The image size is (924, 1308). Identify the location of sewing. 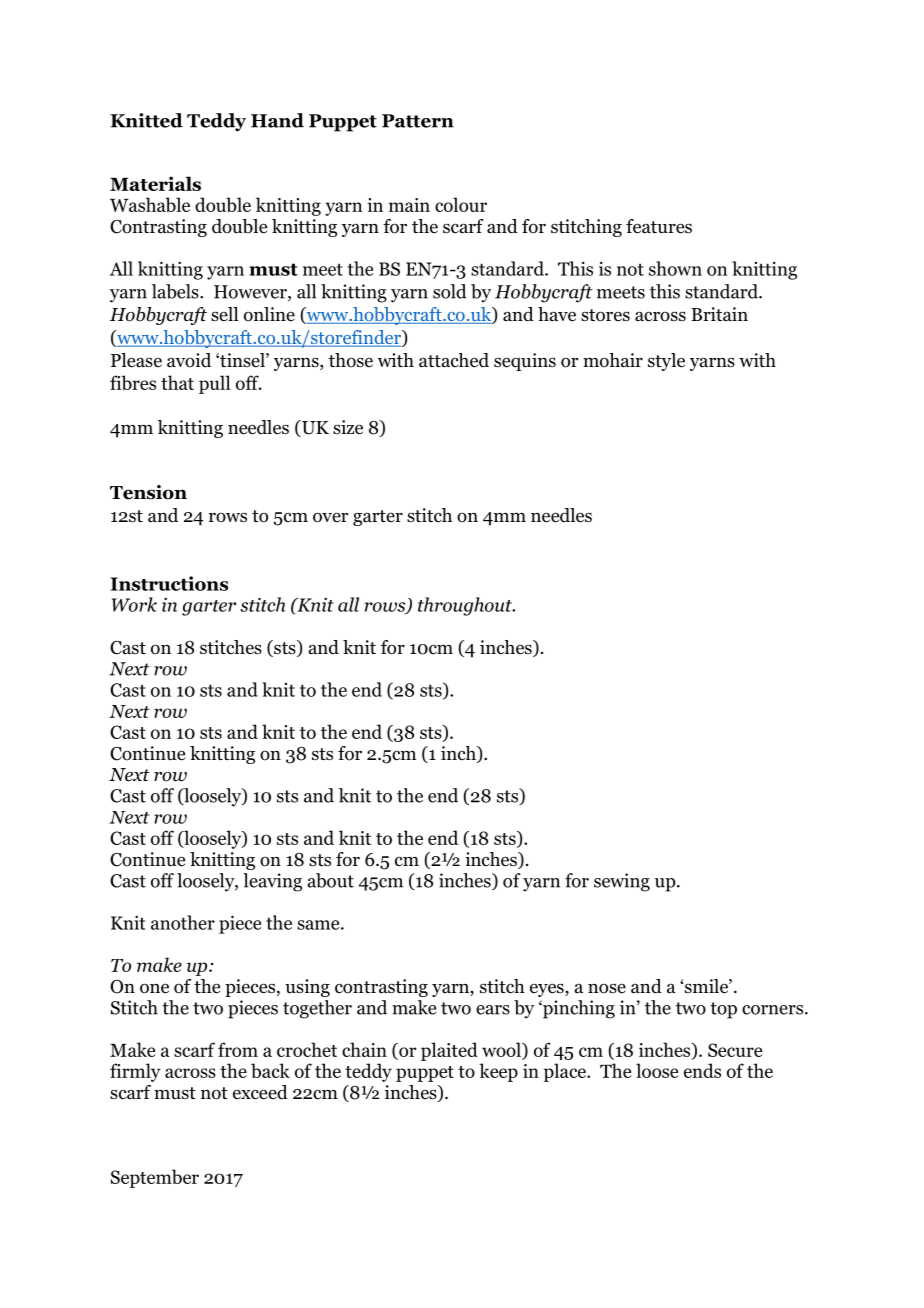
(622, 882).
